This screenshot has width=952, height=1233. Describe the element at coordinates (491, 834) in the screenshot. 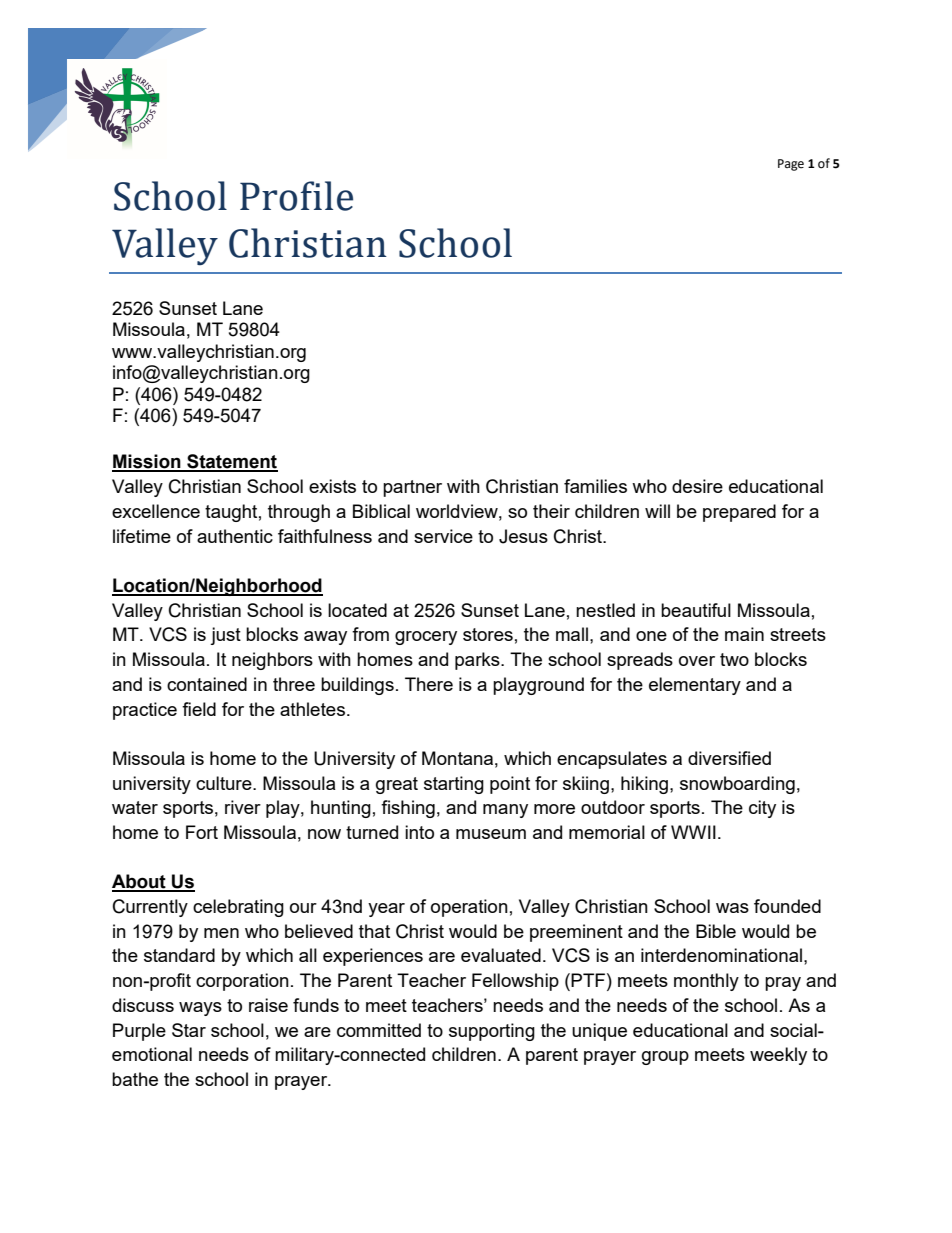

I see `museum` at that location.
